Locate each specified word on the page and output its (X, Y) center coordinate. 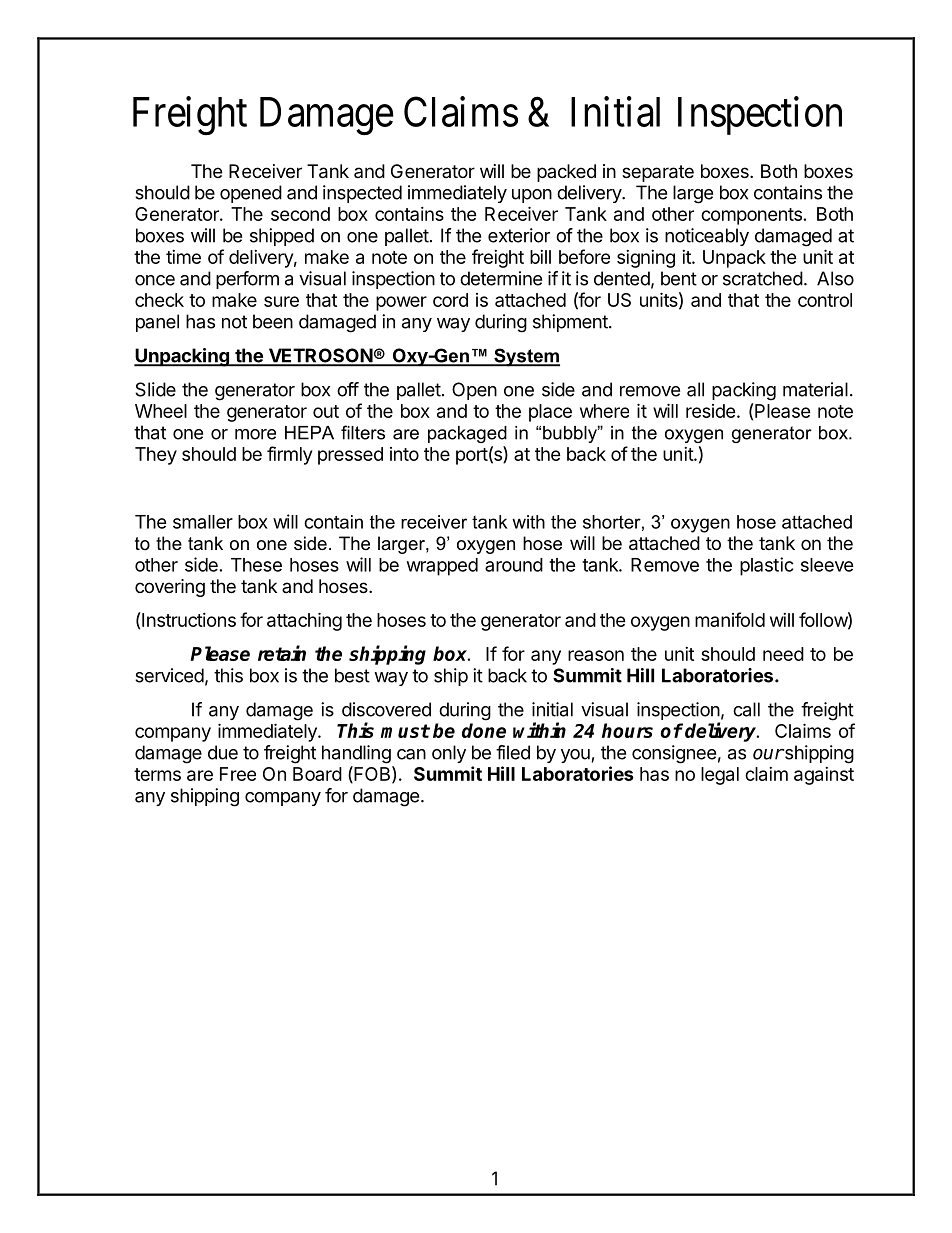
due (223, 752)
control (825, 300)
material (815, 389)
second (300, 214)
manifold (730, 619)
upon (532, 196)
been (273, 321)
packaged (467, 434)
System (526, 357)
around (514, 565)
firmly (289, 455)
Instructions (188, 619)
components (751, 216)
